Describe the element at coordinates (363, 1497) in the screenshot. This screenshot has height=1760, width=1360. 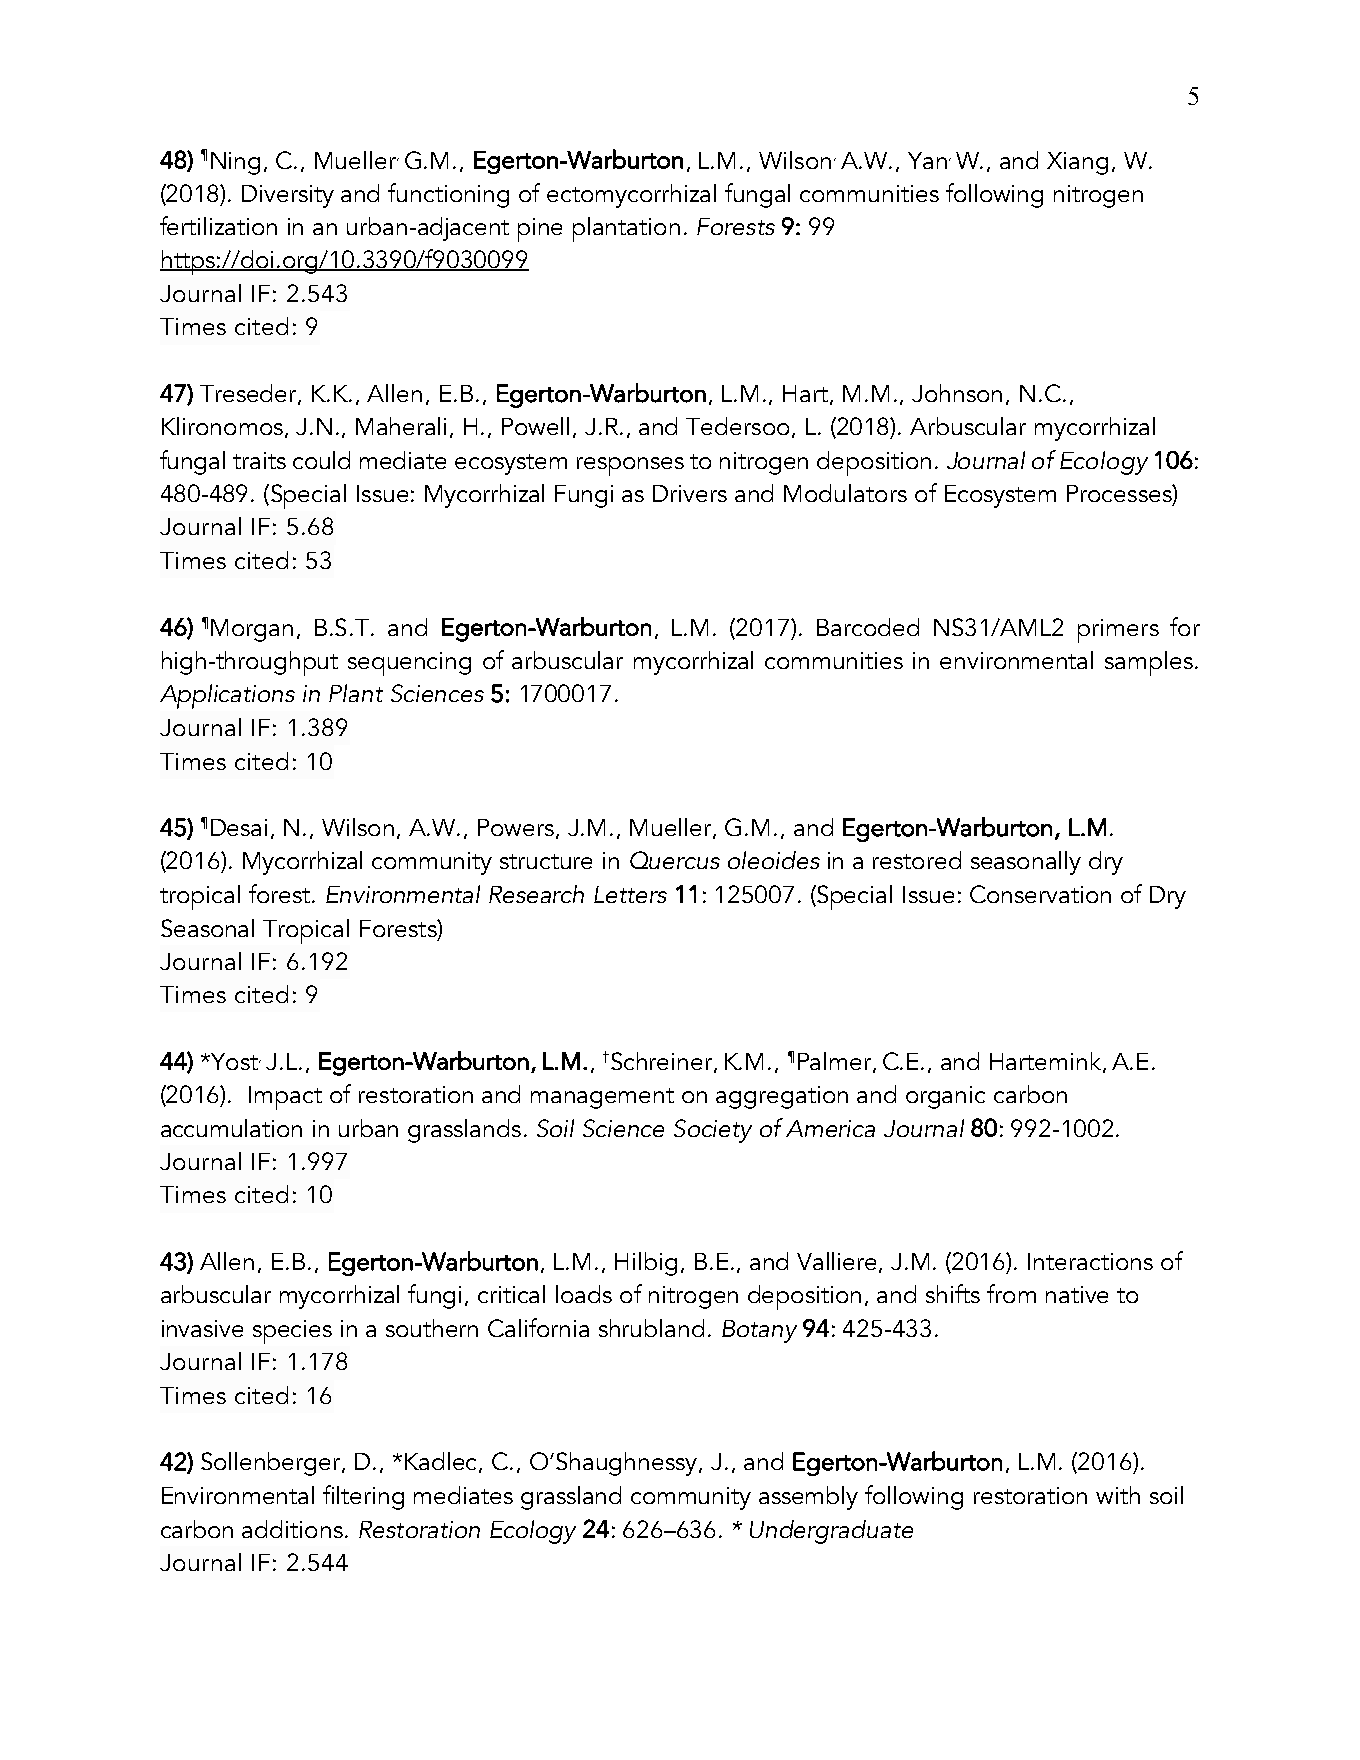
I see `filtering` at that location.
